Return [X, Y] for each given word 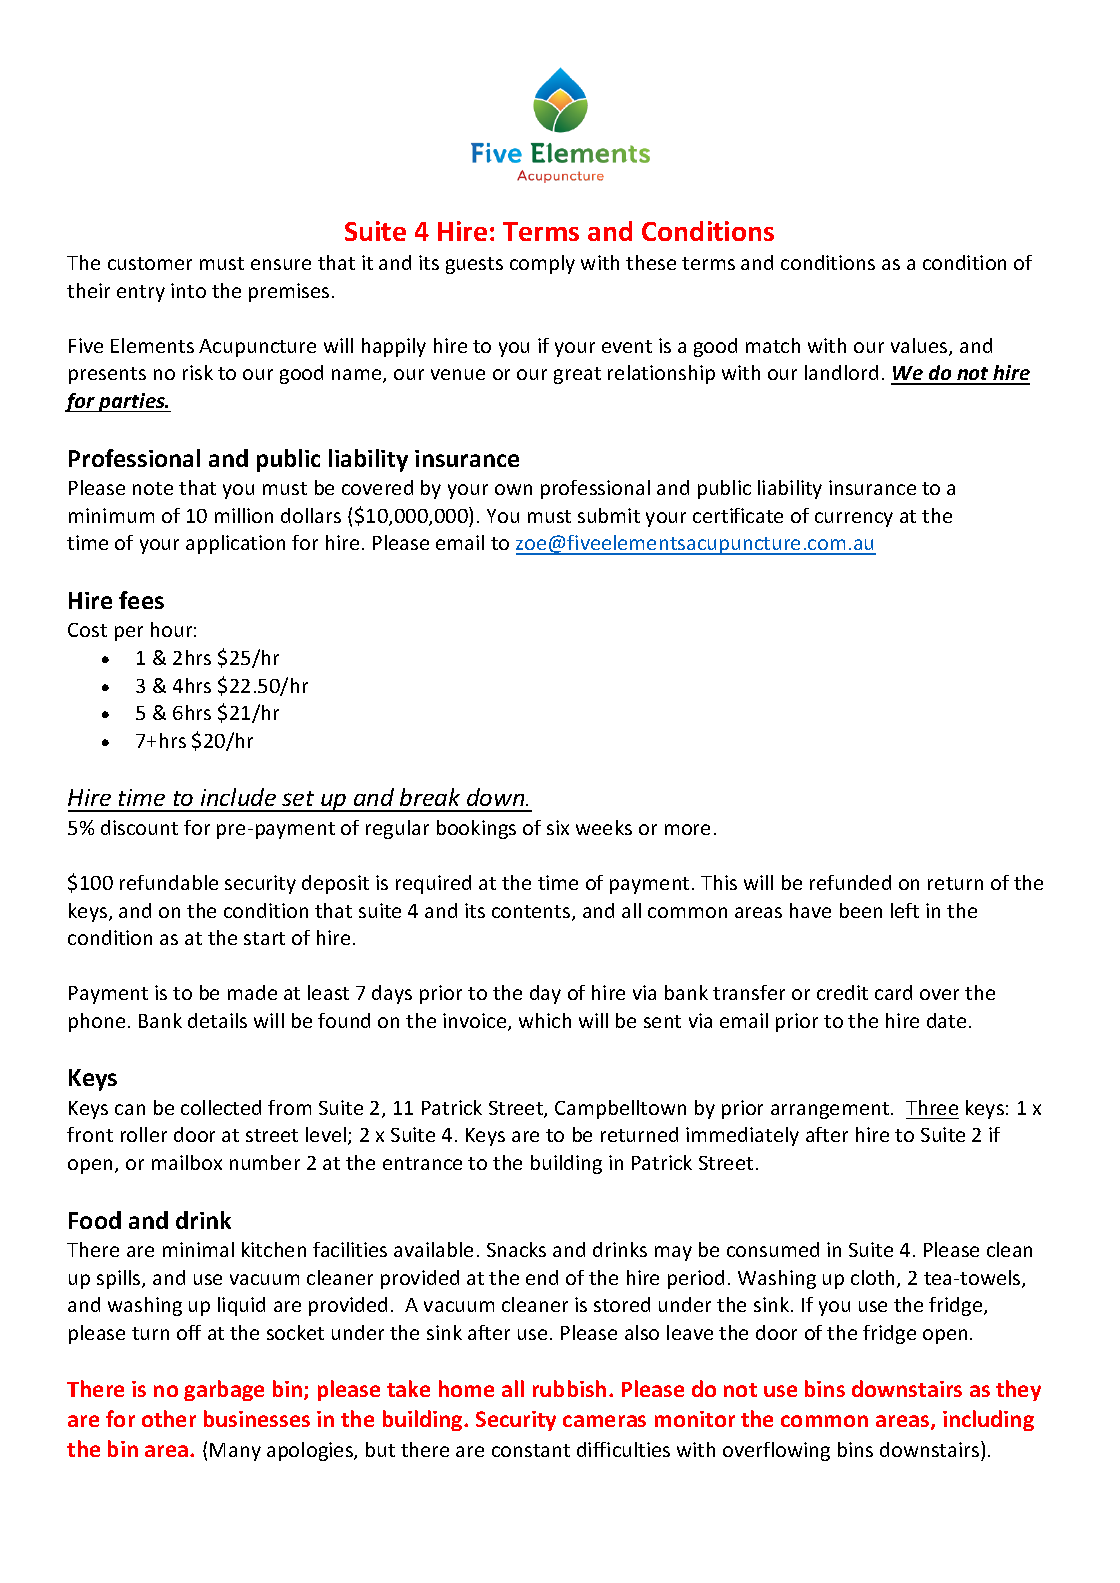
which [545, 1020]
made [252, 992]
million [244, 515]
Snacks [516, 1249]
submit [609, 515]
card [893, 992]
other [169, 1418]
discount [139, 827]
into [188, 290]
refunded [850, 882]
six [558, 827]
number [265, 1162]
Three [932, 1107]
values [920, 347]
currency [854, 519]
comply [542, 264]
